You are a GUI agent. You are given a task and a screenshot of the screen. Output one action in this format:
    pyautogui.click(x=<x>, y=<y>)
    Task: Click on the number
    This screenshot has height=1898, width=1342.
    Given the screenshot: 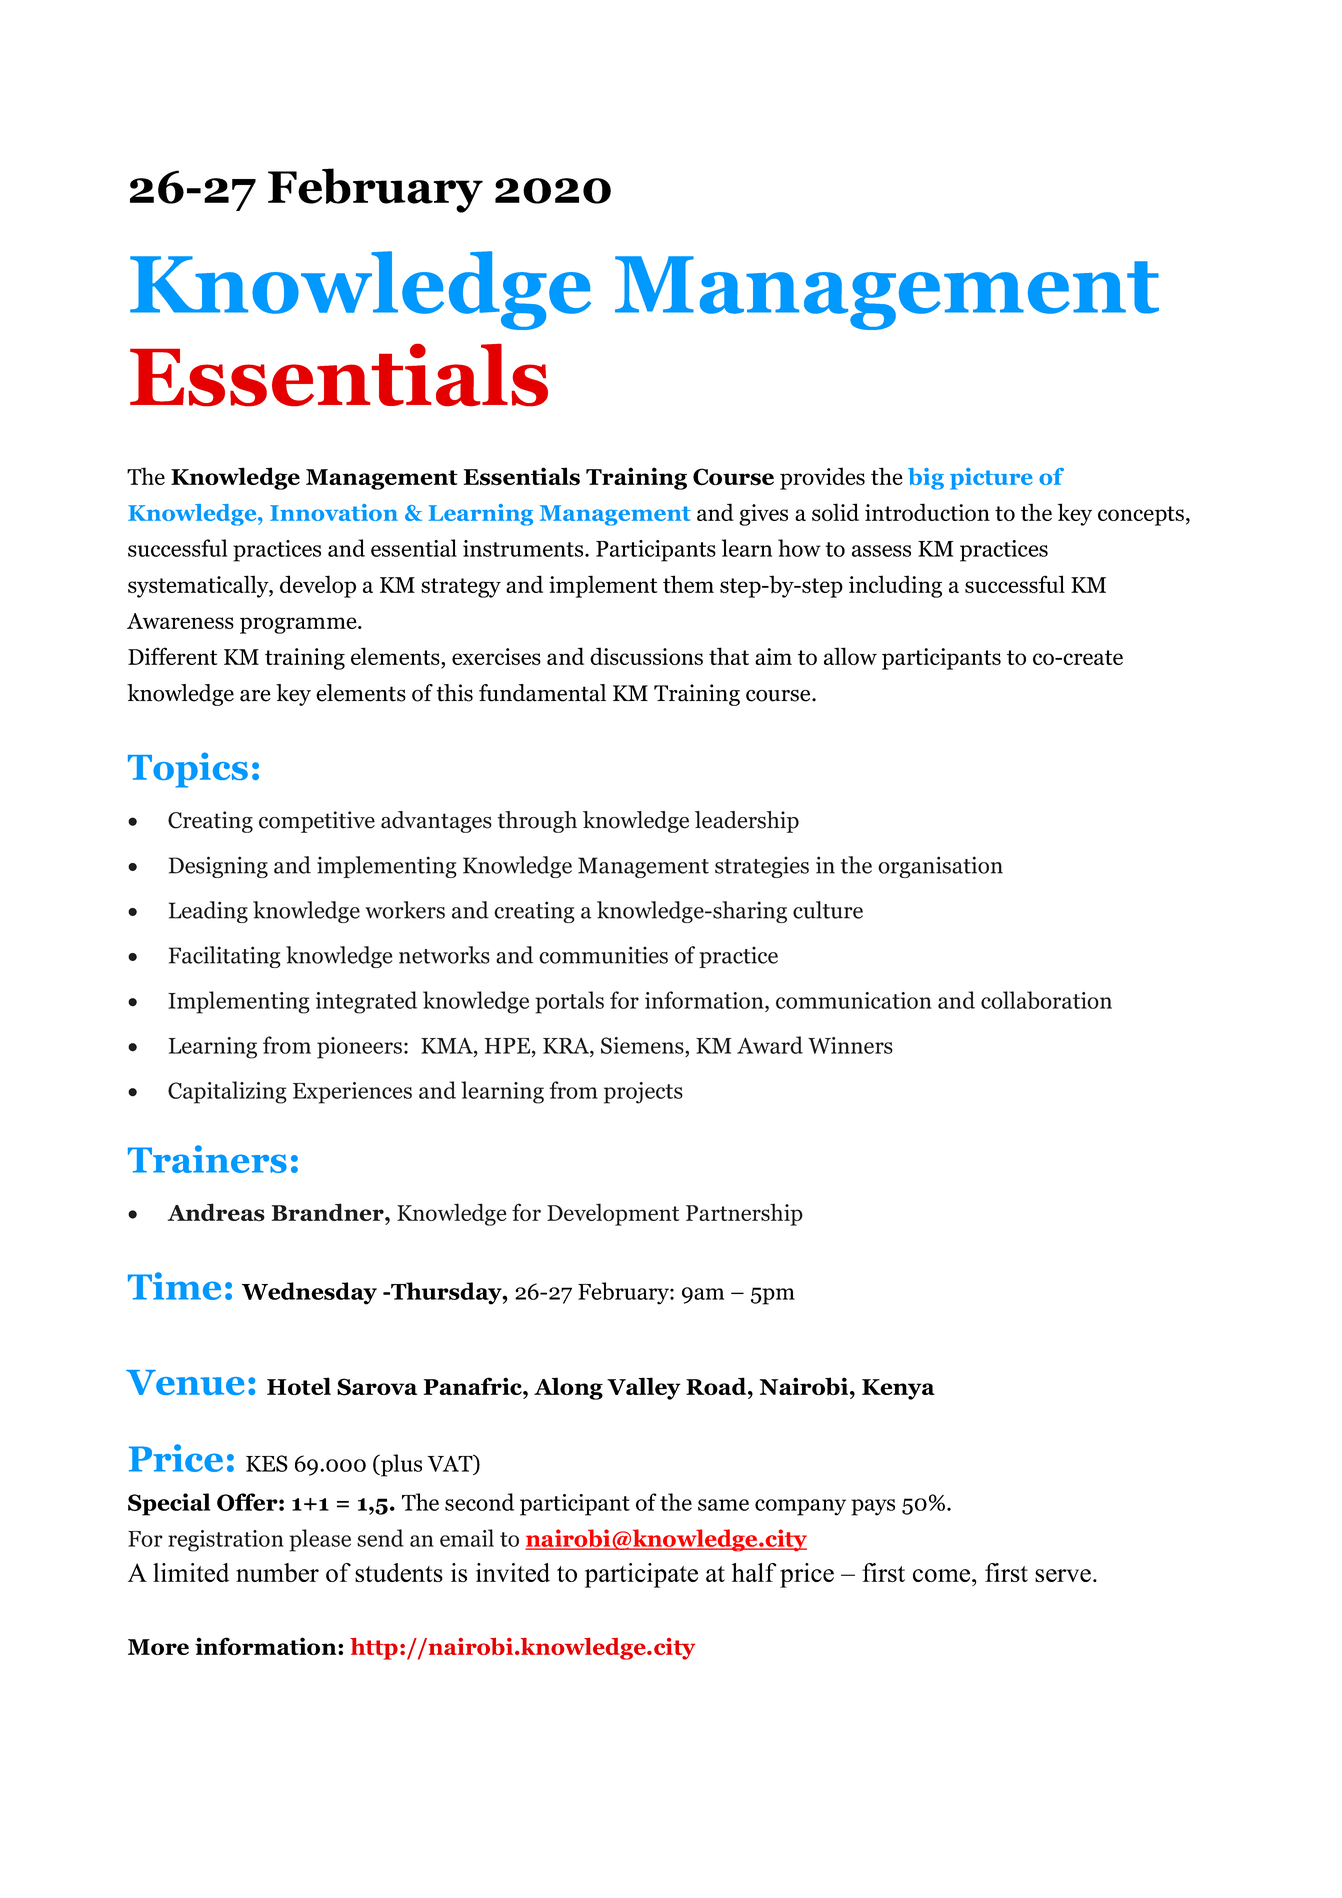 What is the action you would take?
    pyautogui.click(x=277, y=1572)
